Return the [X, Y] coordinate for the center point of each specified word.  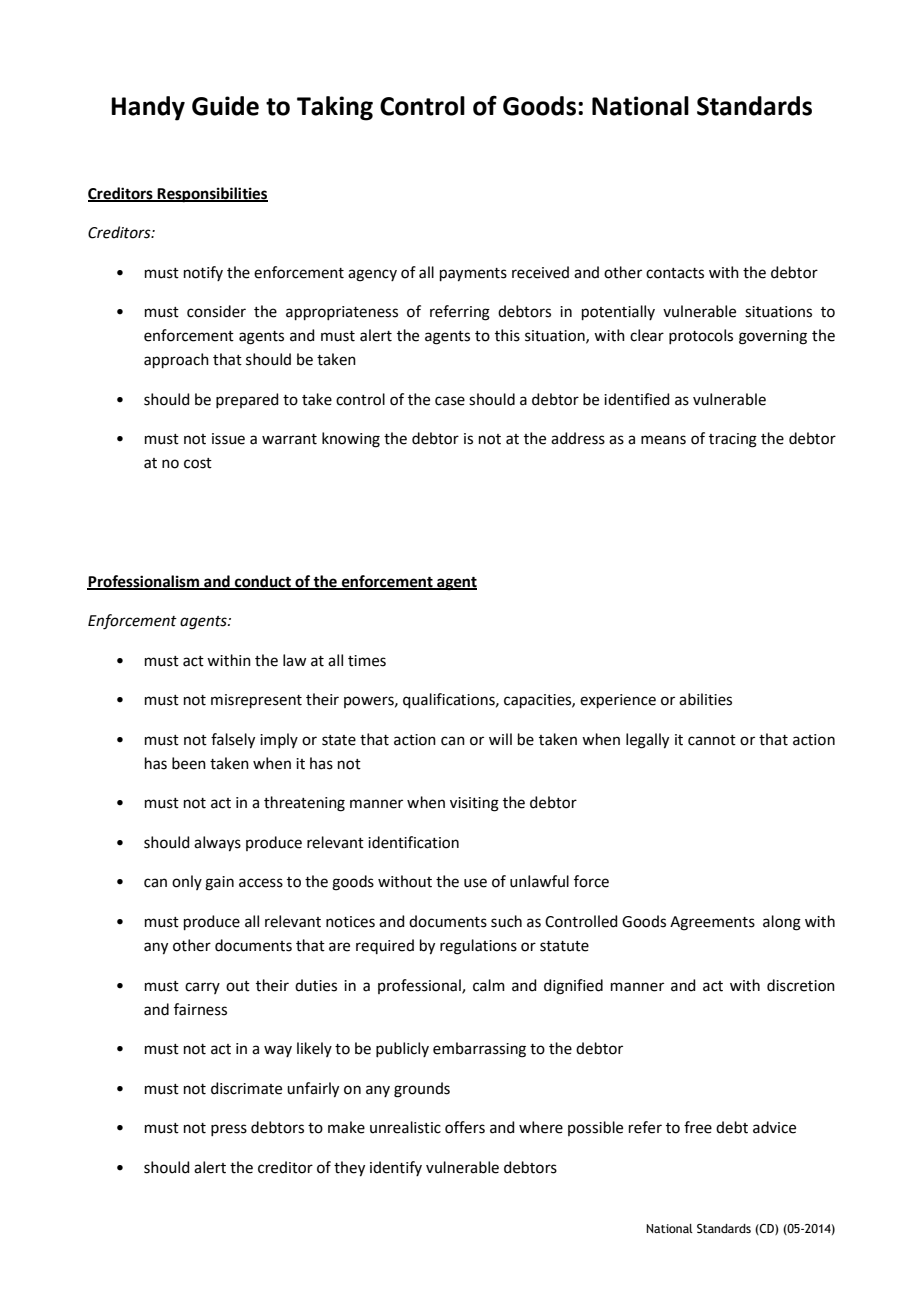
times [367, 661]
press [229, 1130]
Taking [335, 108]
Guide [225, 106]
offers [465, 1127]
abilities [705, 699]
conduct [263, 582]
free [698, 1127]
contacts [675, 273]
